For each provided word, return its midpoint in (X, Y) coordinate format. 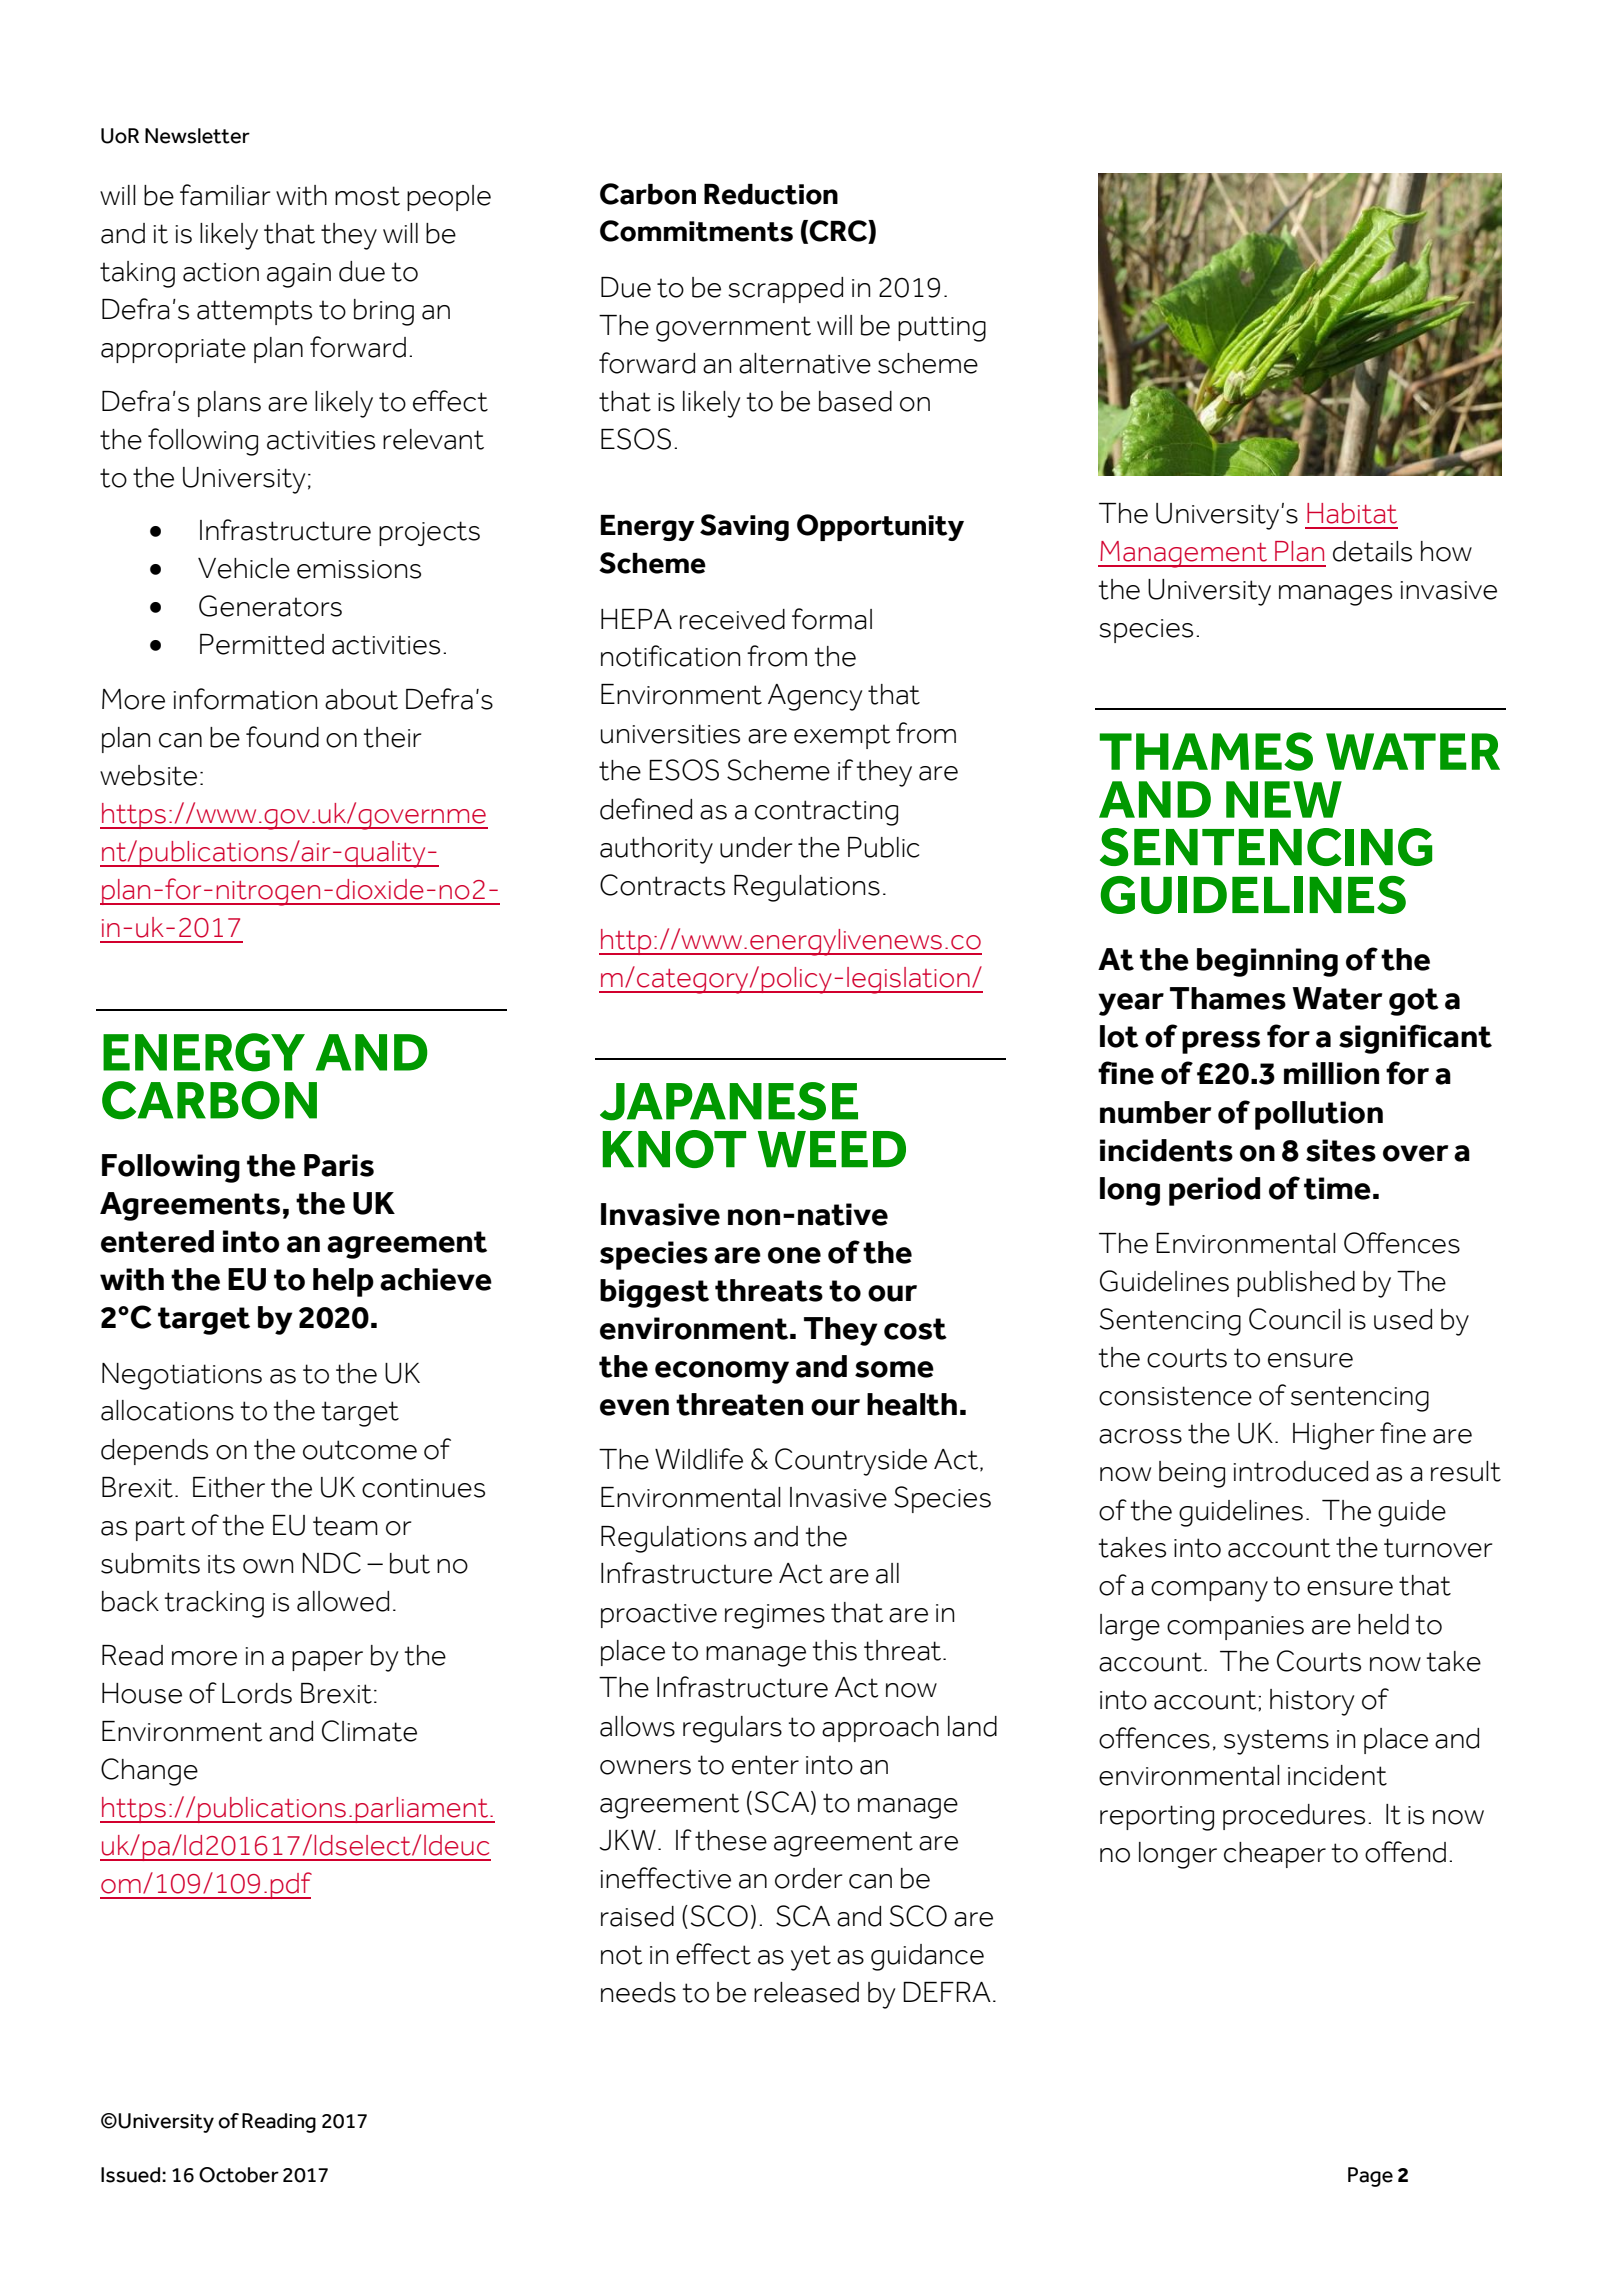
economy (722, 1372)
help (343, 1282)
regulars (732, 1729)
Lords (257, 1693)
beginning (1267, 962)
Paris (339, 1165)
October (239, 2175)
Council (1295, 1319)
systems (1276, 1742)
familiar (225, 195)
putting (942, 329)
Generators (270, 606)
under (756, 847)
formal (832, 619)
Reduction (771, 194)
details (1372, 551)
